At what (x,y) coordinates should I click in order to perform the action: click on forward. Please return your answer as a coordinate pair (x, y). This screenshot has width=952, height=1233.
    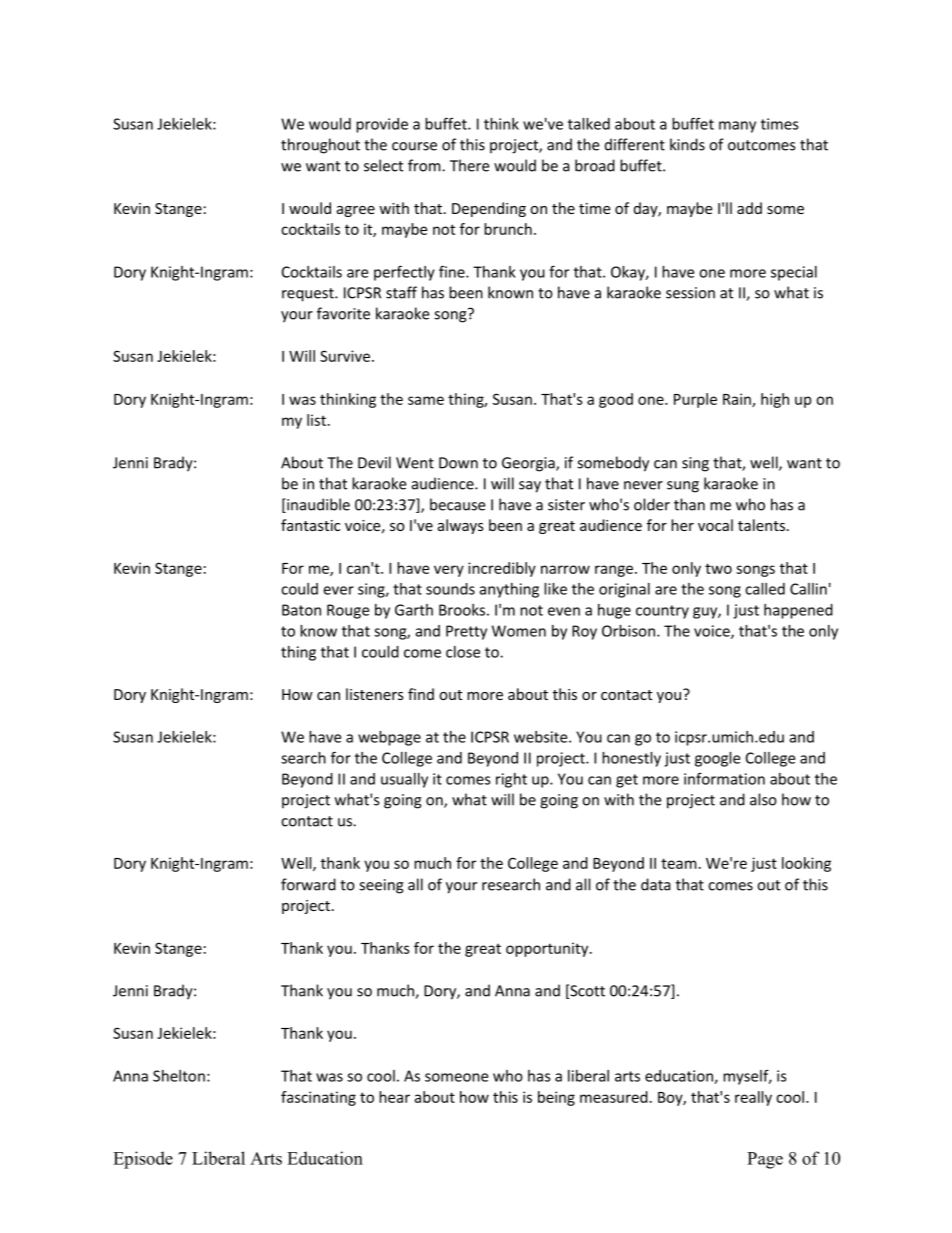
    Looking at the image, I should click on (308, 884).
